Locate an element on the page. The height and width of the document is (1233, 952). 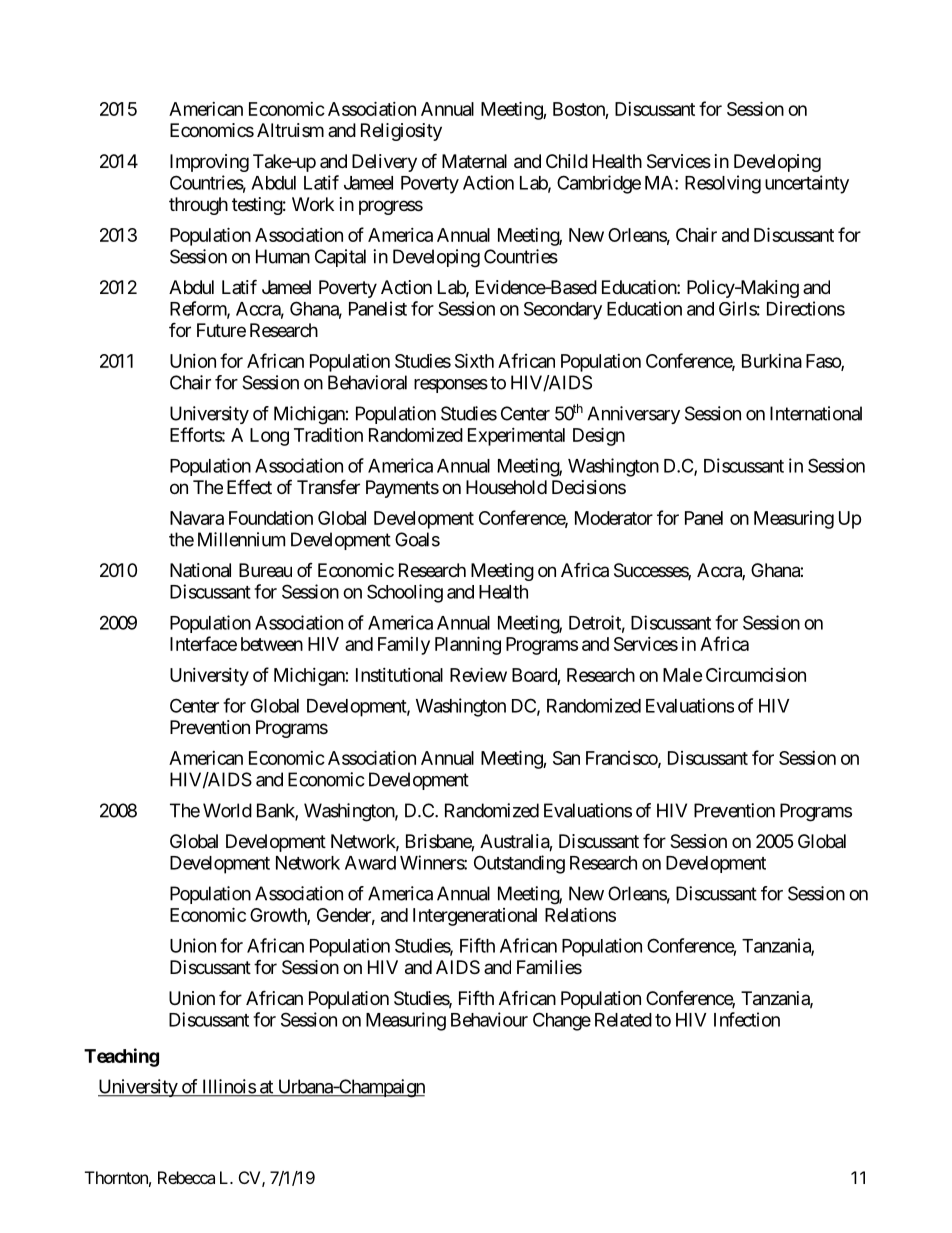
Rebecca is located at coordinates (186, 1177).
